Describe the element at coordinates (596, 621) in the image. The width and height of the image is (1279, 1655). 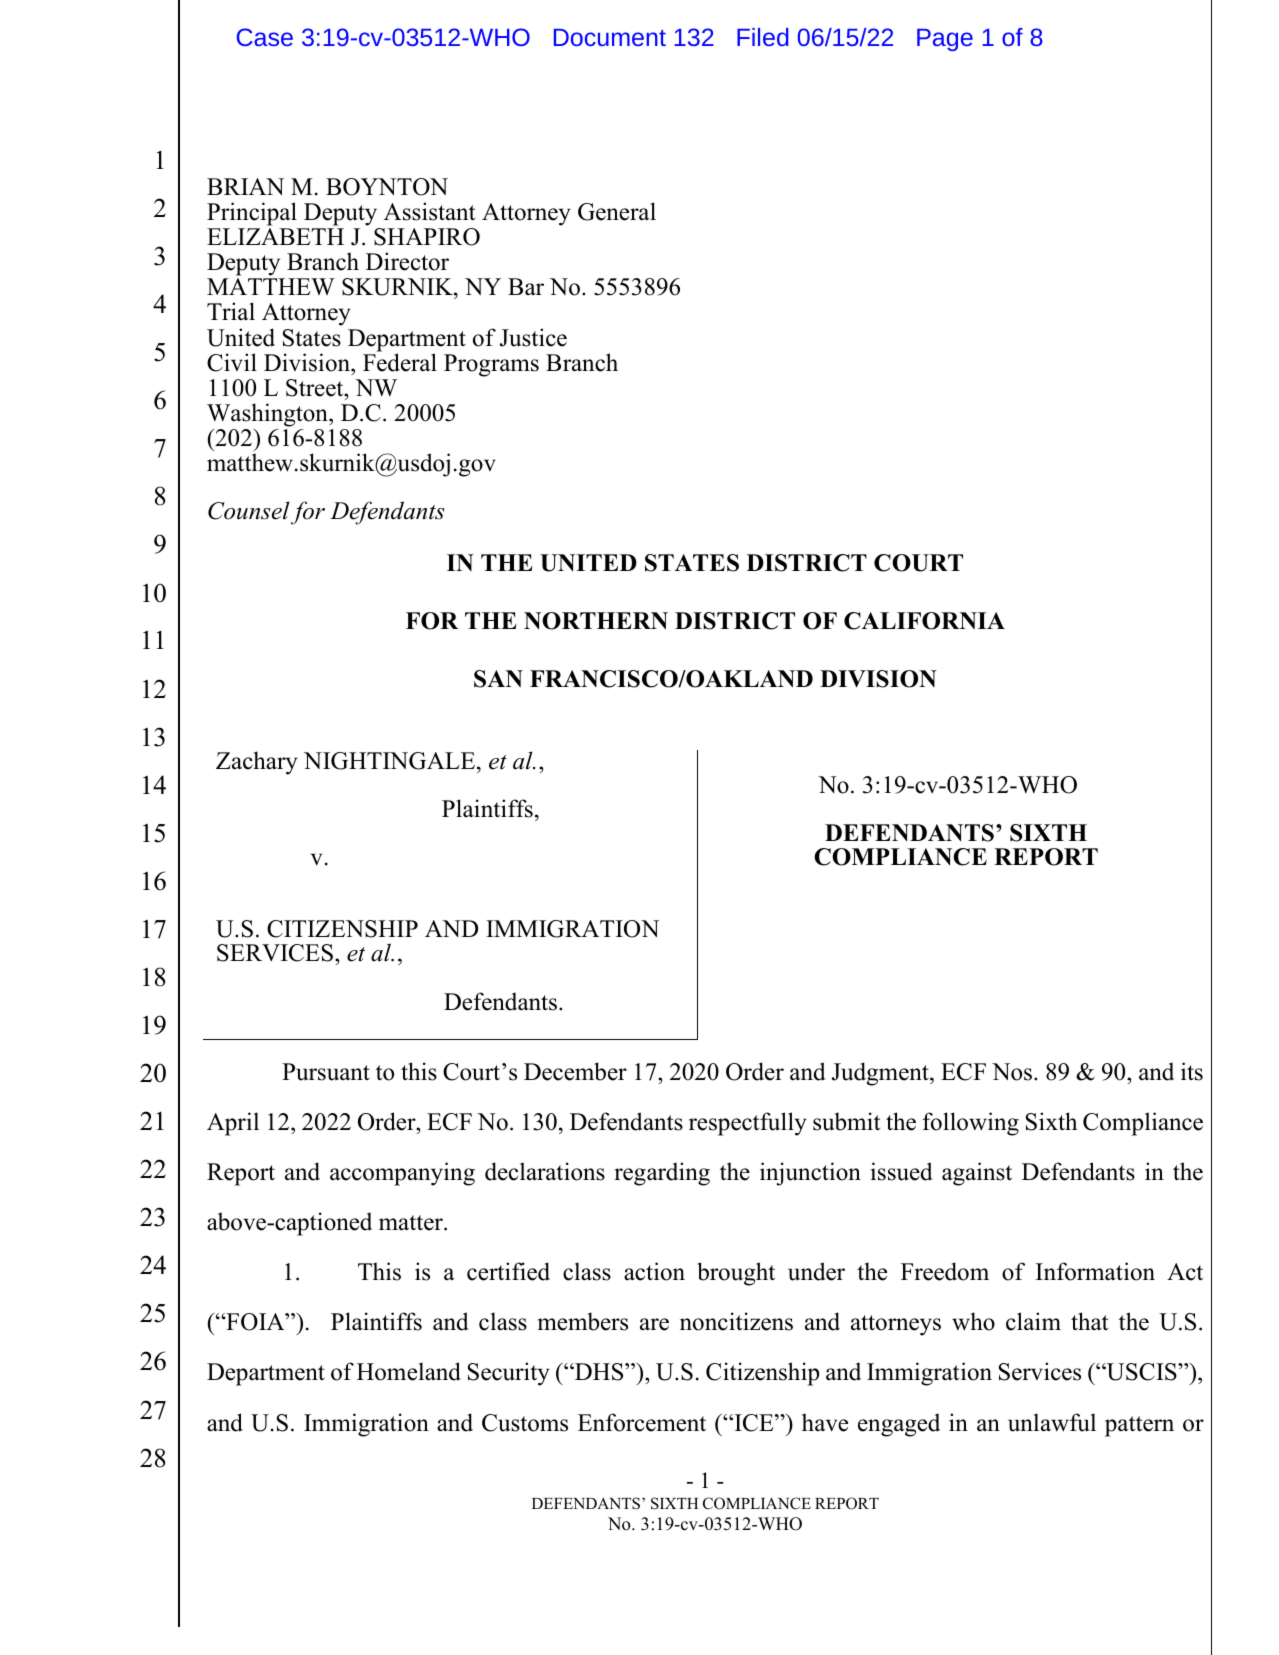
I see `NORTHERN` at that location.
